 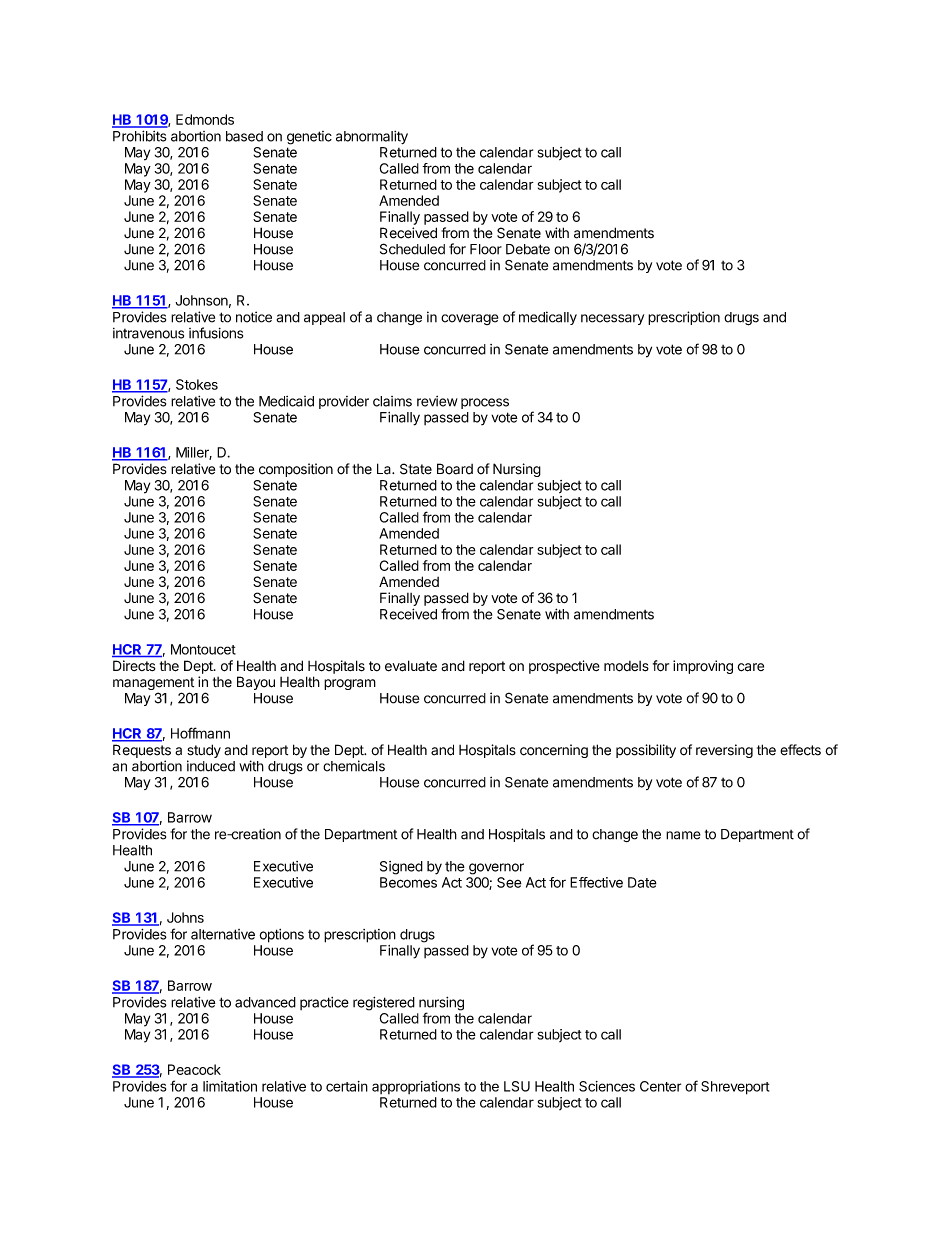 What do you see at coordinates (612, 319) in the screenshot?
I see `necessary` at bounding box center [612, 319].
